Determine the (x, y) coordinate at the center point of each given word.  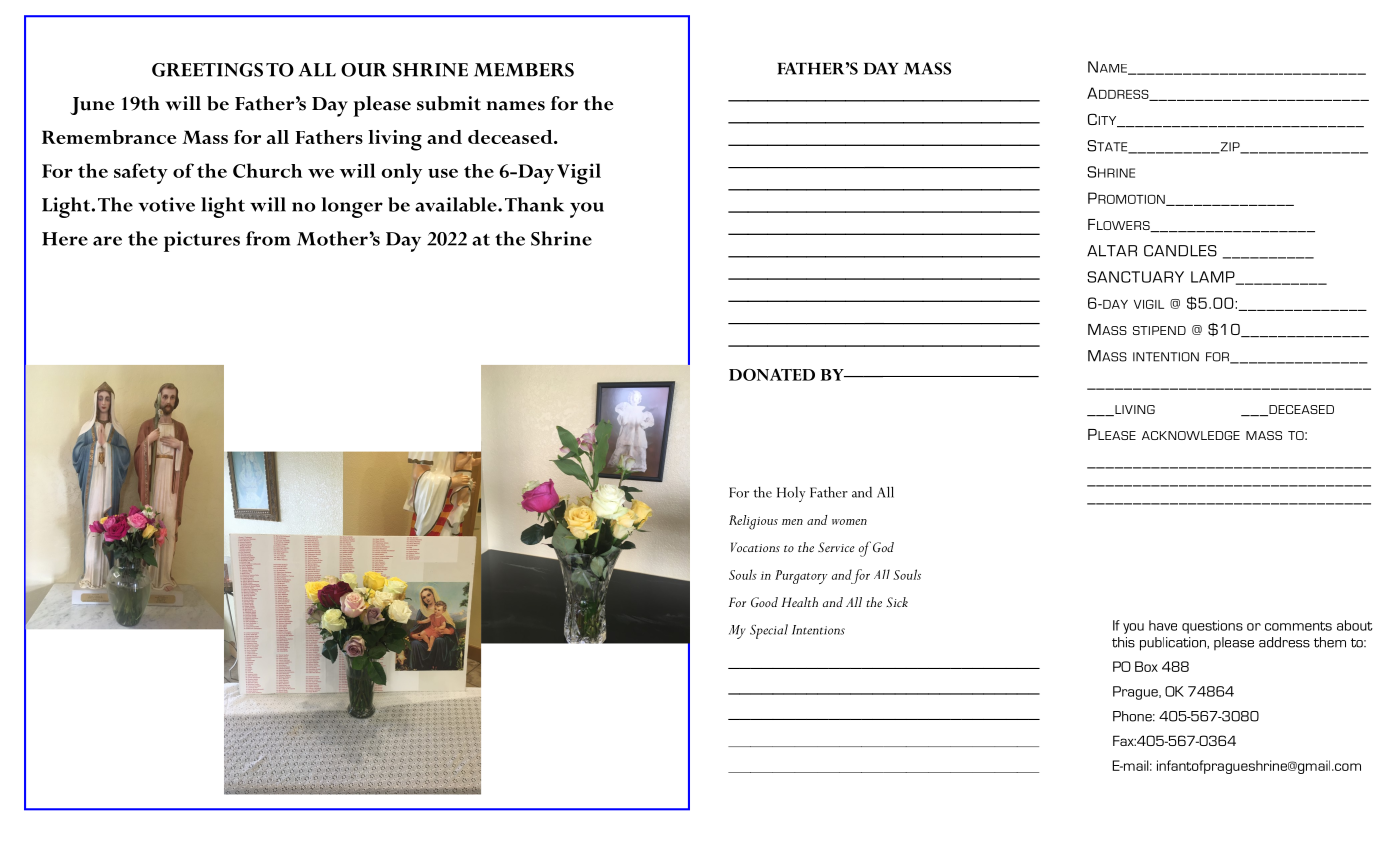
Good (764, 602)
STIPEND (1159, 330)
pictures (202, 241)
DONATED (772, 375)
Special (769, 631)
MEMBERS (524, 70)
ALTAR (1112, 251)
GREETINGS (207, 70)
